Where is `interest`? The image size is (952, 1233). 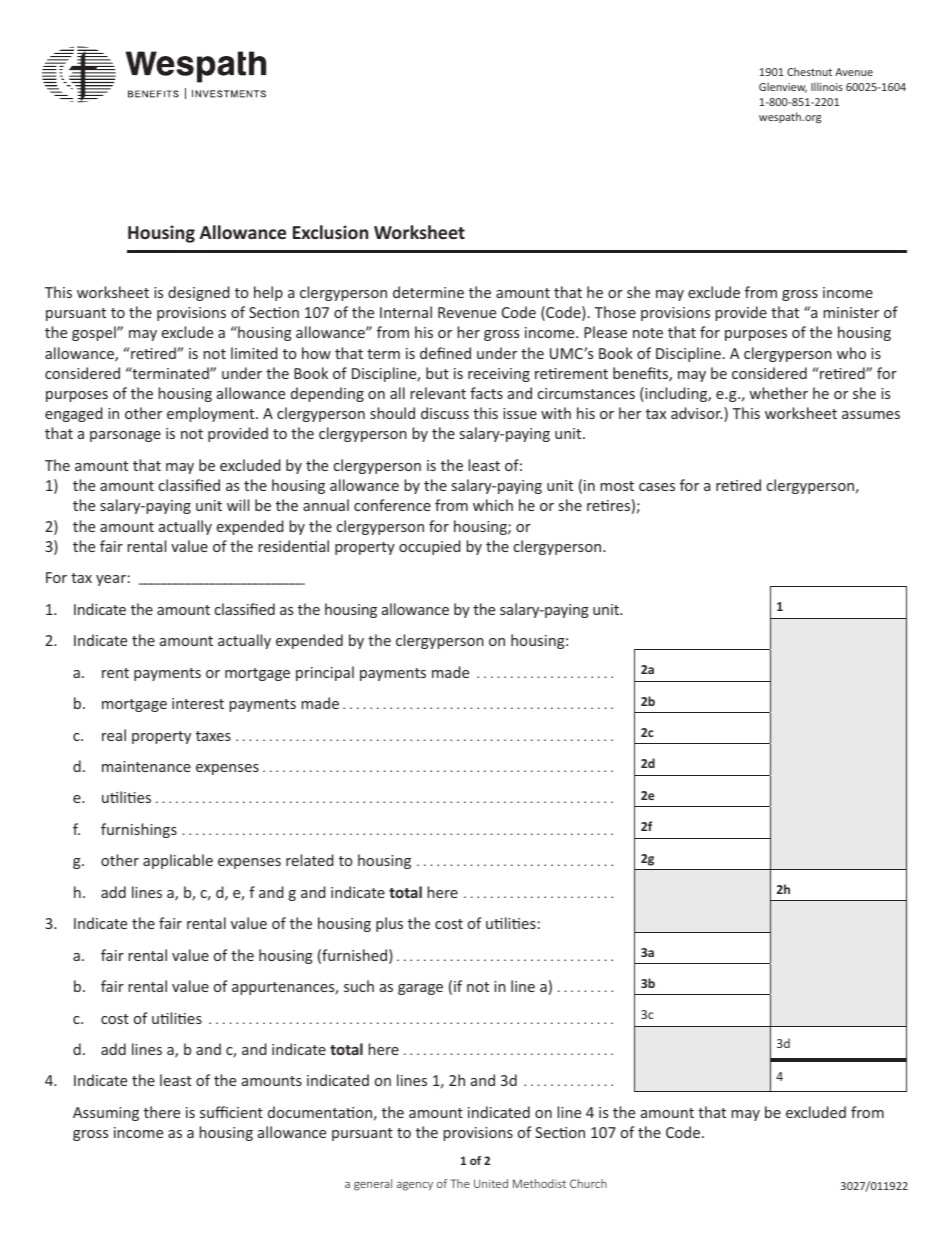
interest is located at coordinates (198, 703).
